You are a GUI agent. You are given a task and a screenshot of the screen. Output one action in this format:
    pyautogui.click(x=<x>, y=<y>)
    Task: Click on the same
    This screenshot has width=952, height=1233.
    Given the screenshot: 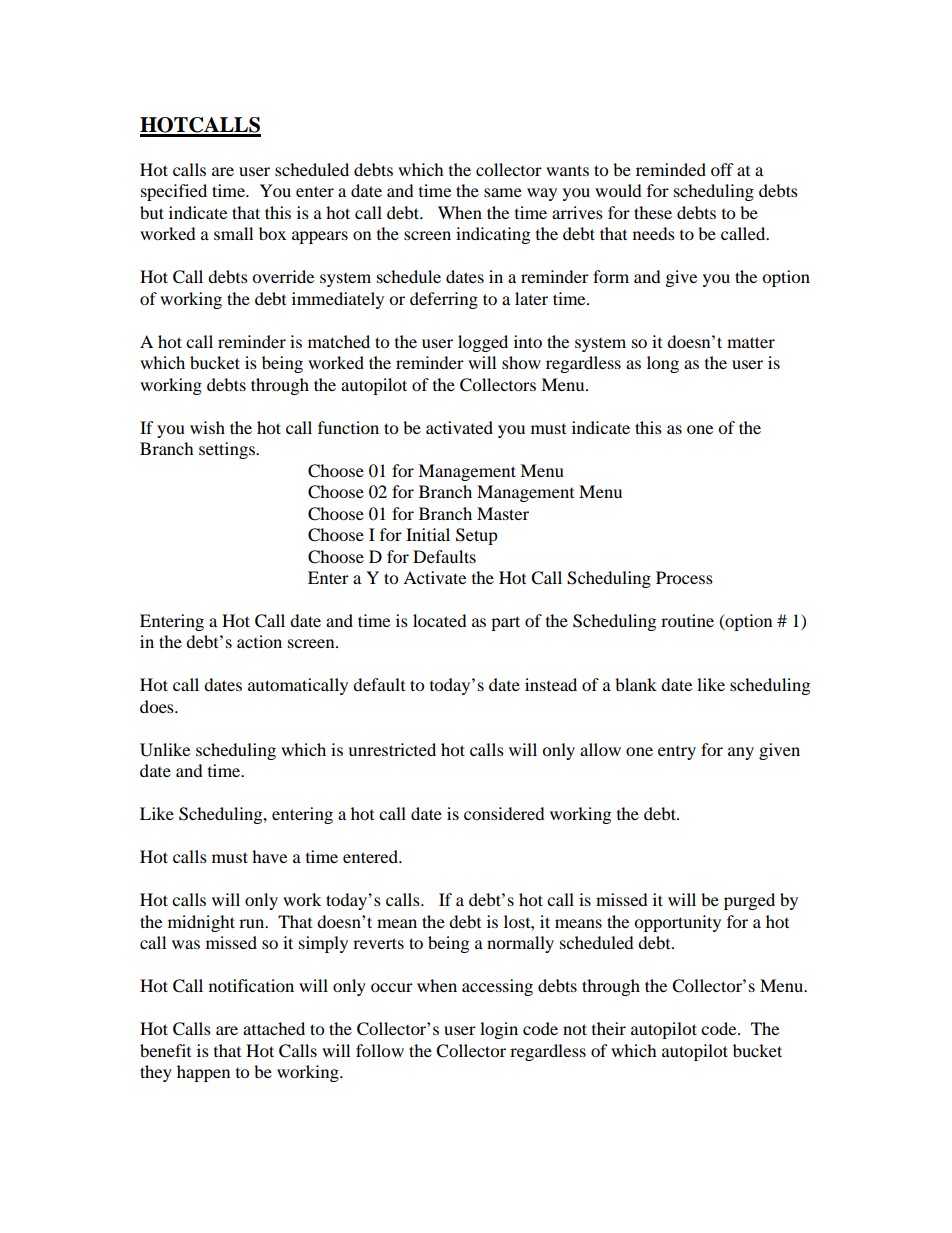 What is the action you would take?
    pyautogui.click(x=503, y=192)
